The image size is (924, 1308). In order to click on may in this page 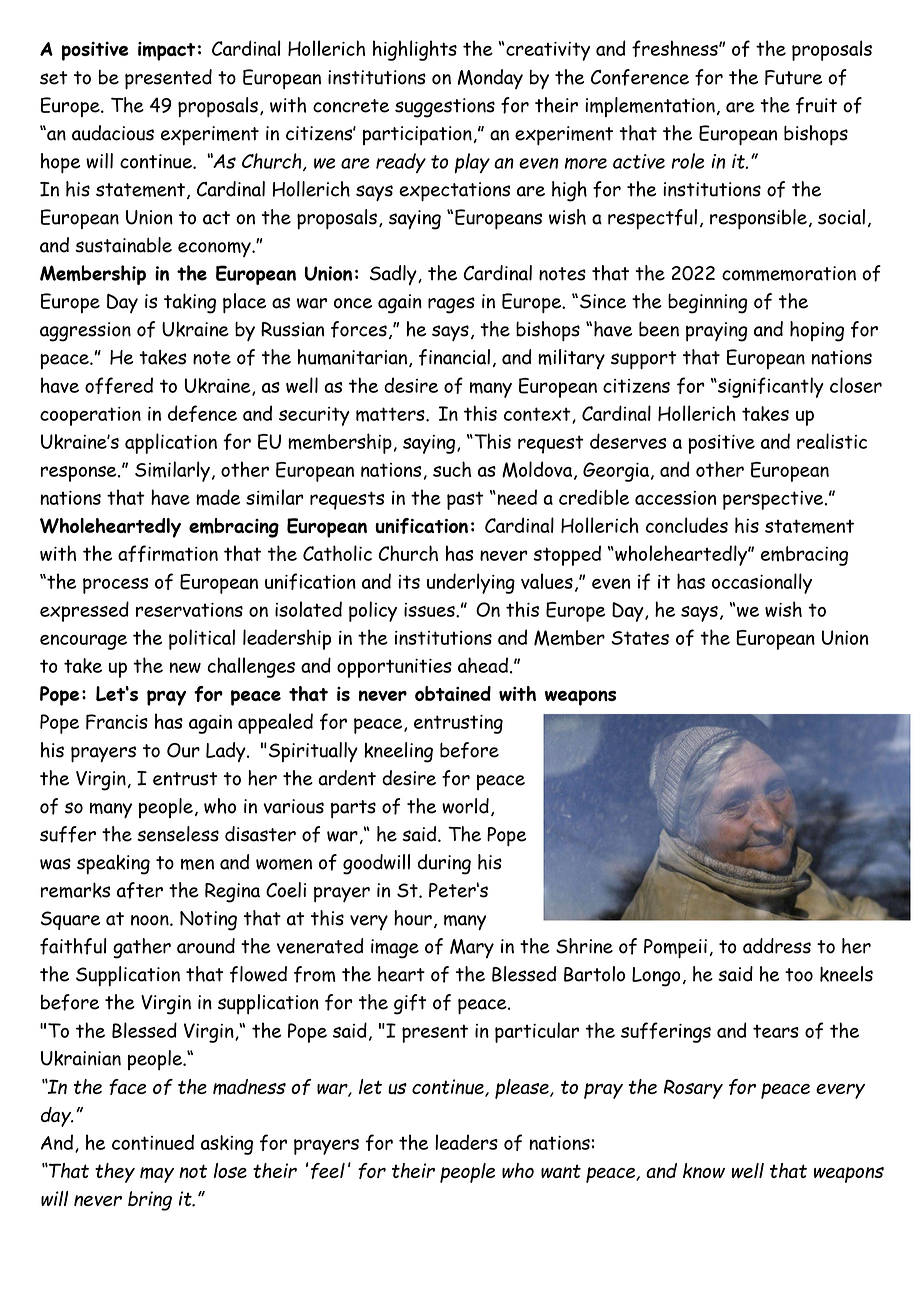, I will do `click(157, 1175)`.
